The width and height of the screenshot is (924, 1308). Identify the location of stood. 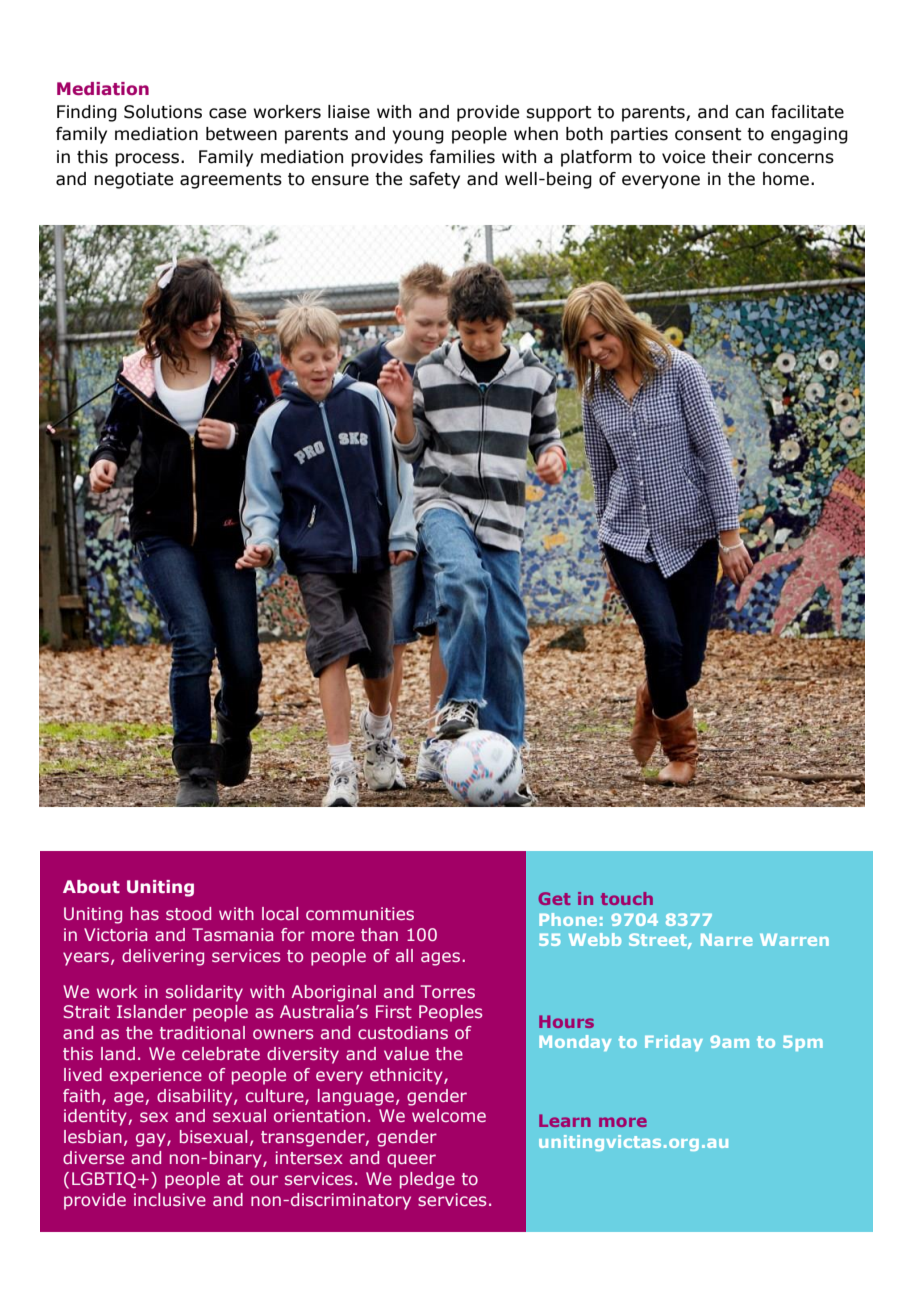
(188, 913).
